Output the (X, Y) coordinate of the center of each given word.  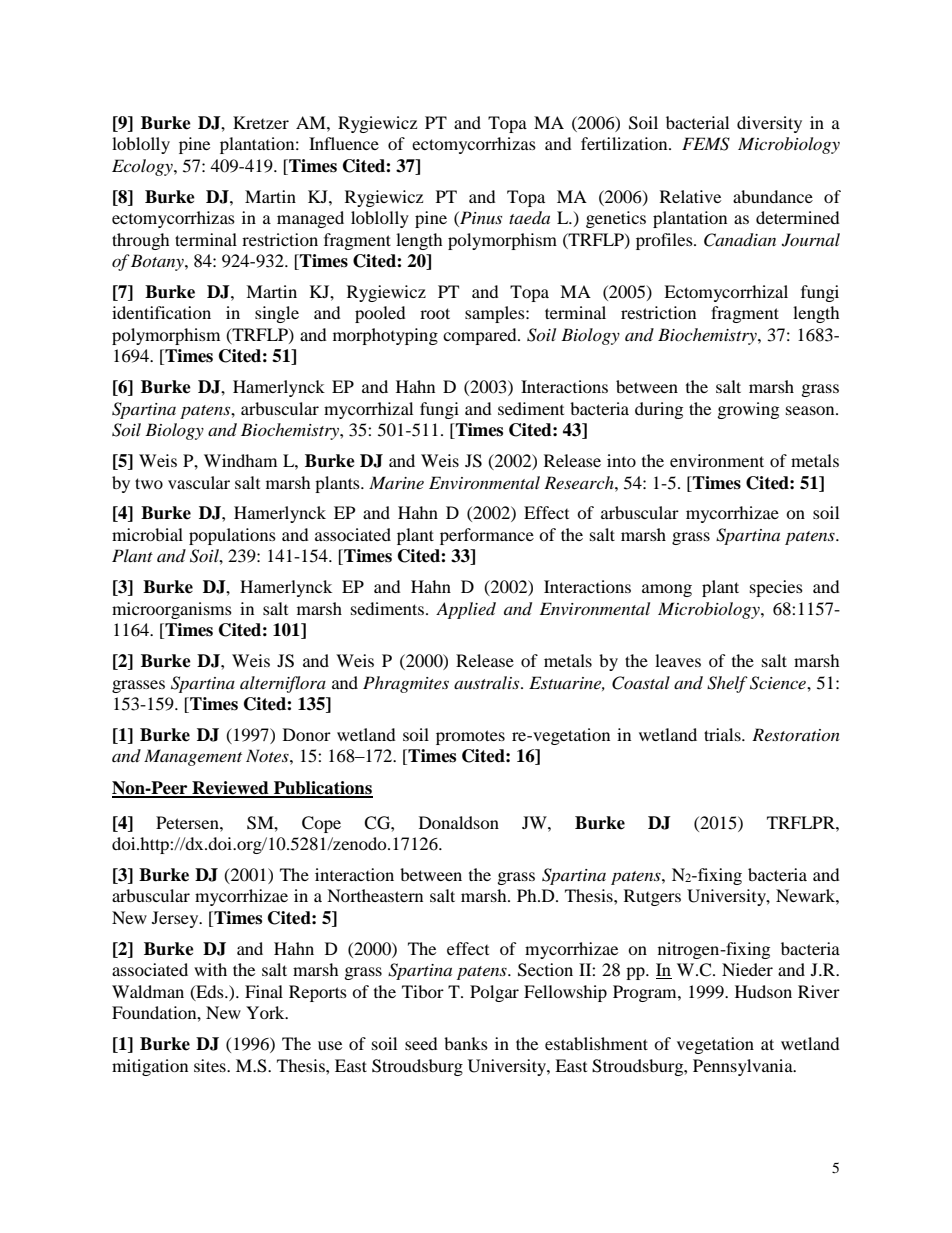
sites (211, 1065)
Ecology (143, 167)
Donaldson (459, 822)
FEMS (706, 144)
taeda (529, 217)
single (277, 314)
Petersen (188, 822)
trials (723, 734)
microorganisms (172, 610)
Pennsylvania (744, 1067)
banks (466, 1043)
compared (481, 336)
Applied (466, 610)
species (776, 588)
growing (748, 410)
